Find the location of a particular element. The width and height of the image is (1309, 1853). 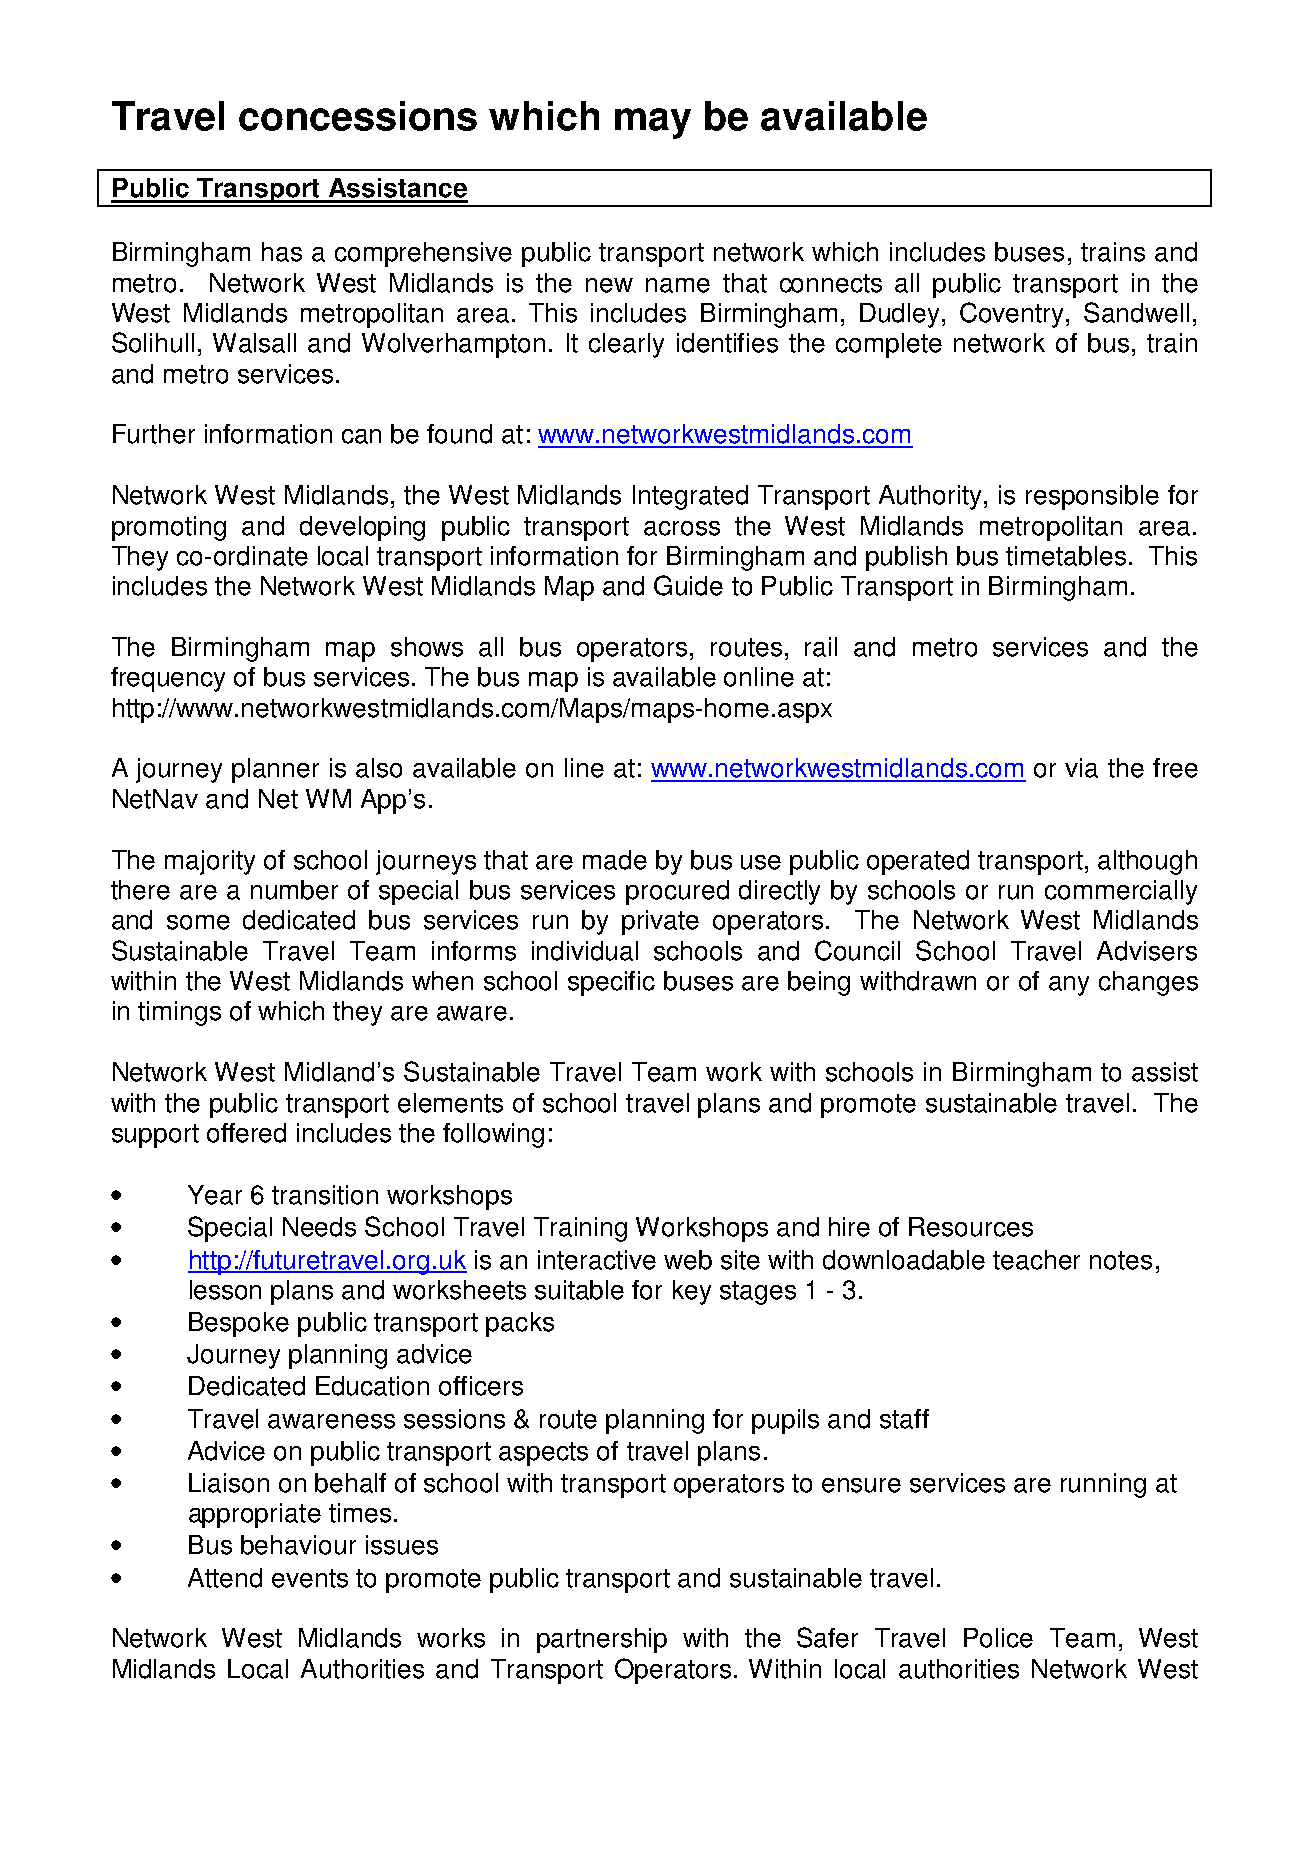

Attend is located at coordinates (225, 1578).
